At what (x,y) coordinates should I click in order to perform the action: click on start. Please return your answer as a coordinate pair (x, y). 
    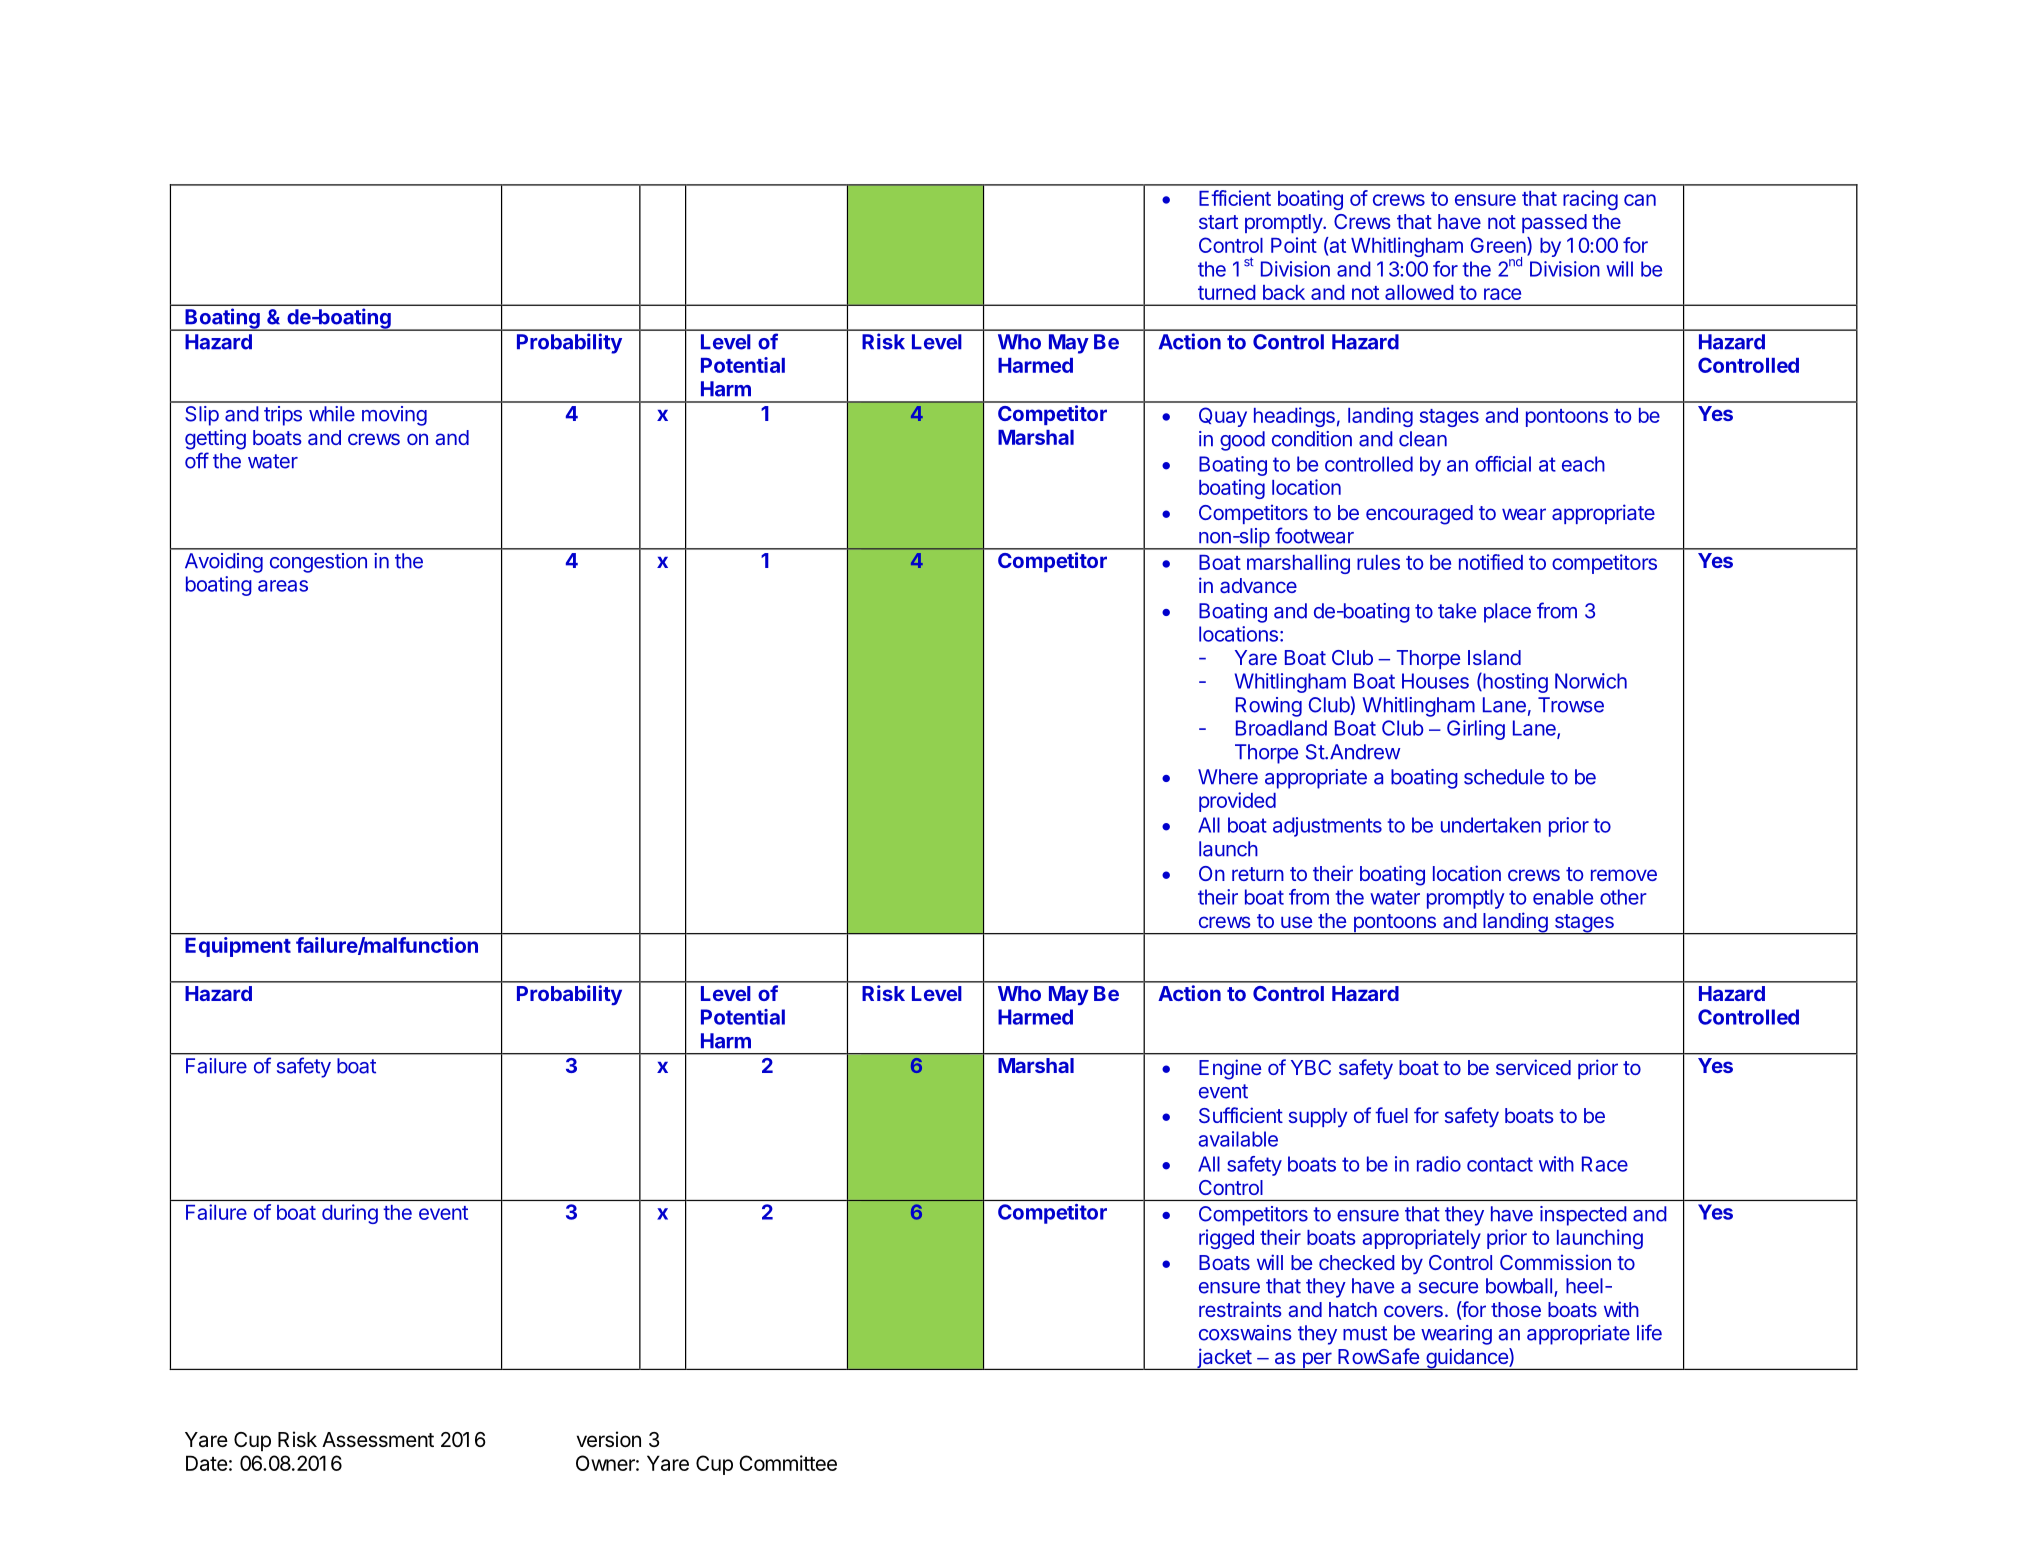
    Looking at the image, I should click on (1218, 222).
